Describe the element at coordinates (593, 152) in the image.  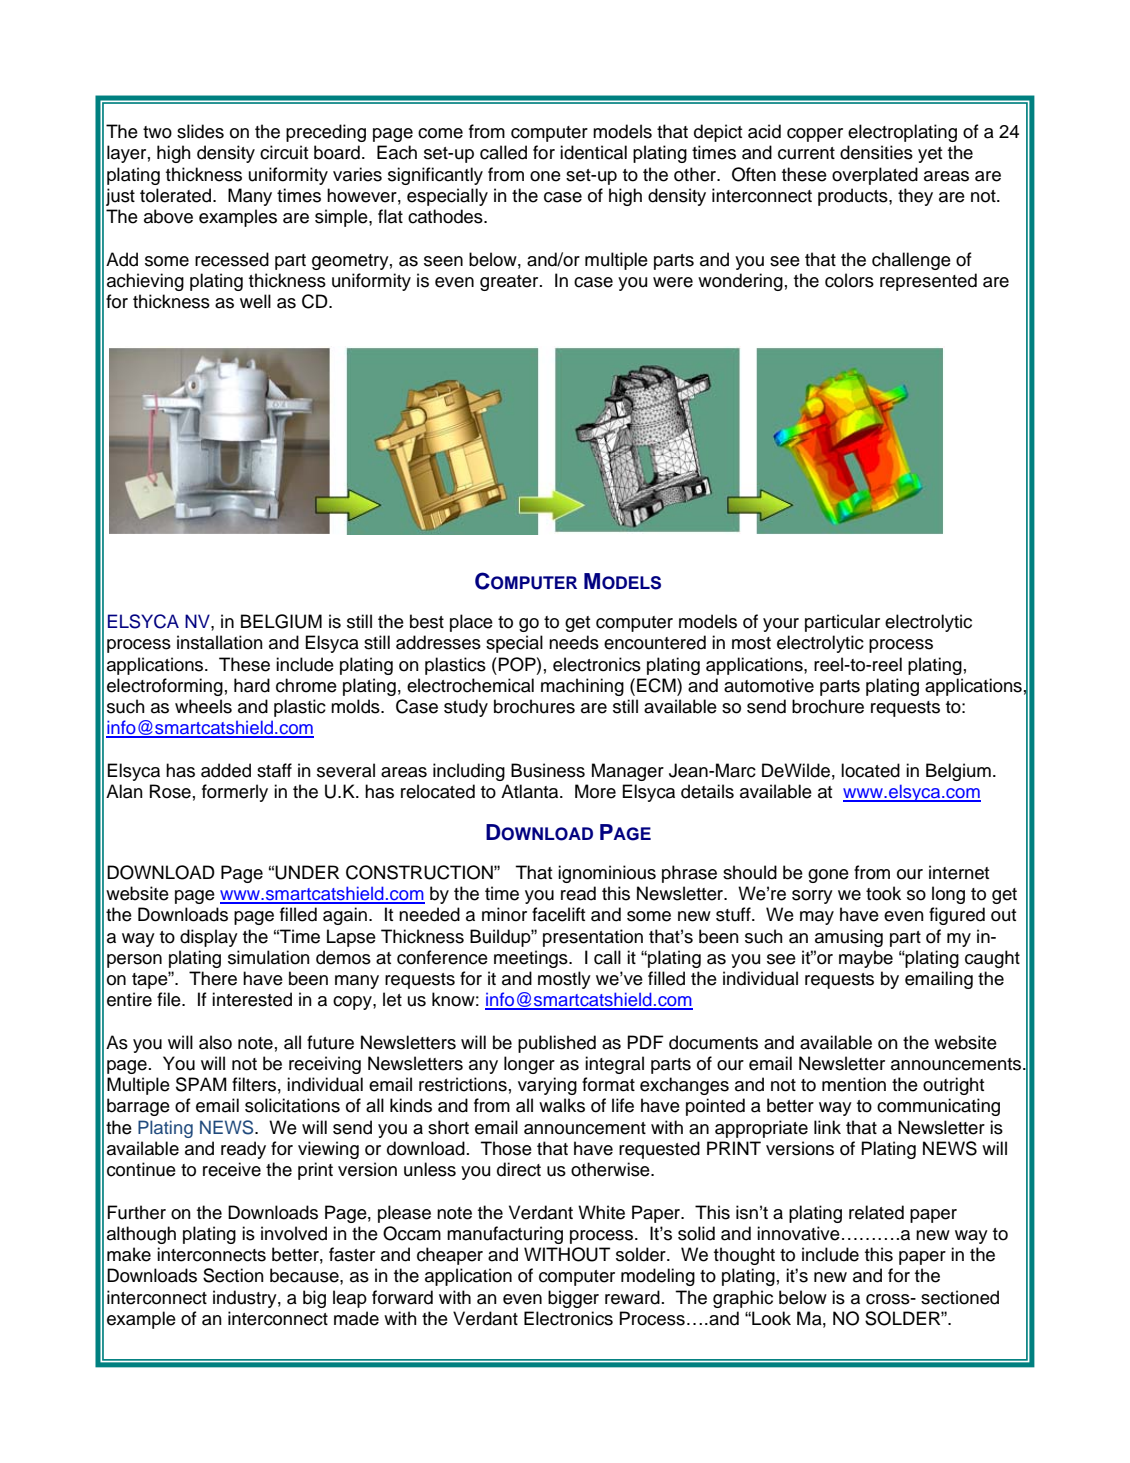
I see `identical` at that location.
